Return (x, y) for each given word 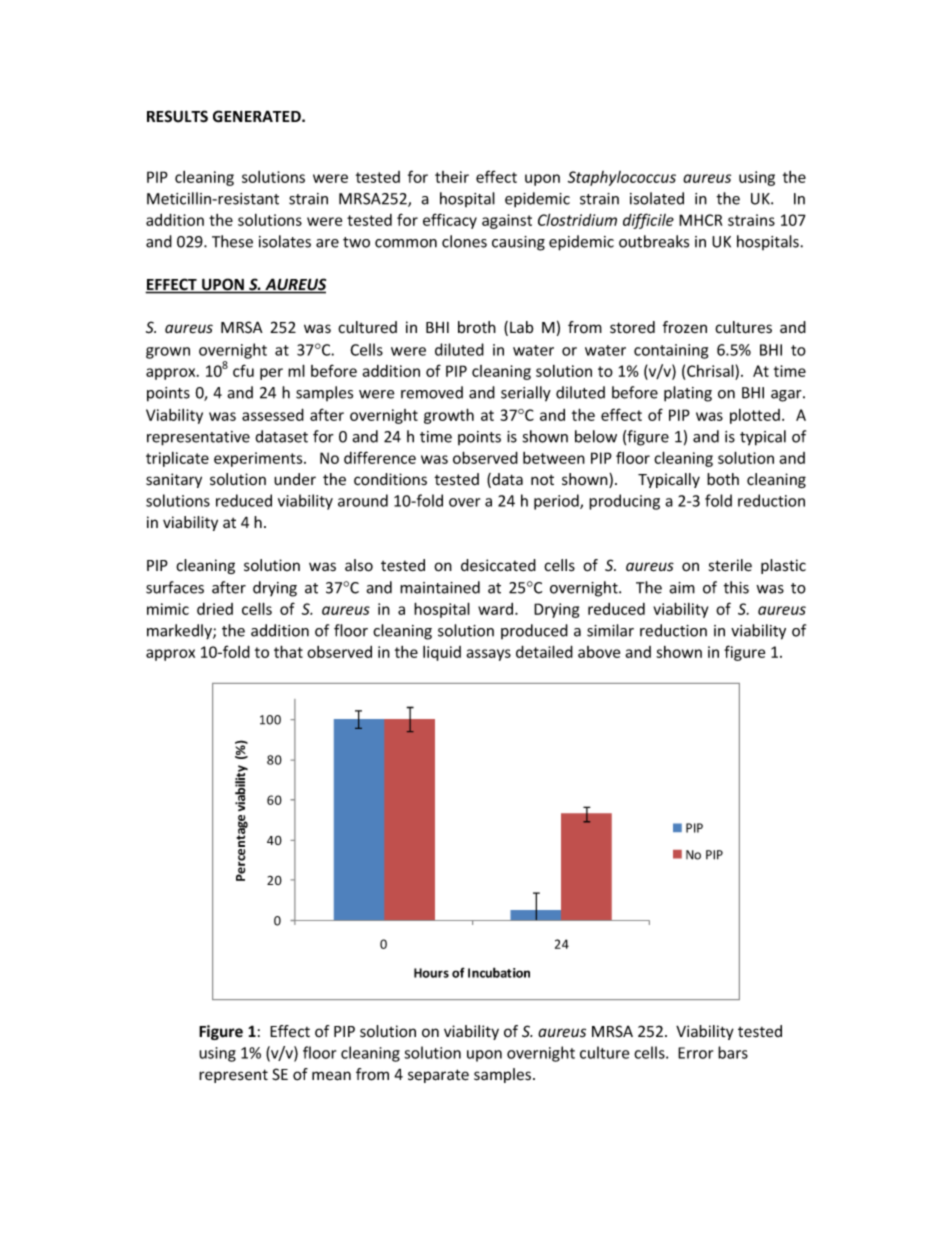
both (723, 479)
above (599, 652)
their (452, 177)
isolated (657, 198)
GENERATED (258, 116)
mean (331, 1076)
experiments (259, 459)
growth (449, 416)
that (288, 651)
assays (488, 655)
